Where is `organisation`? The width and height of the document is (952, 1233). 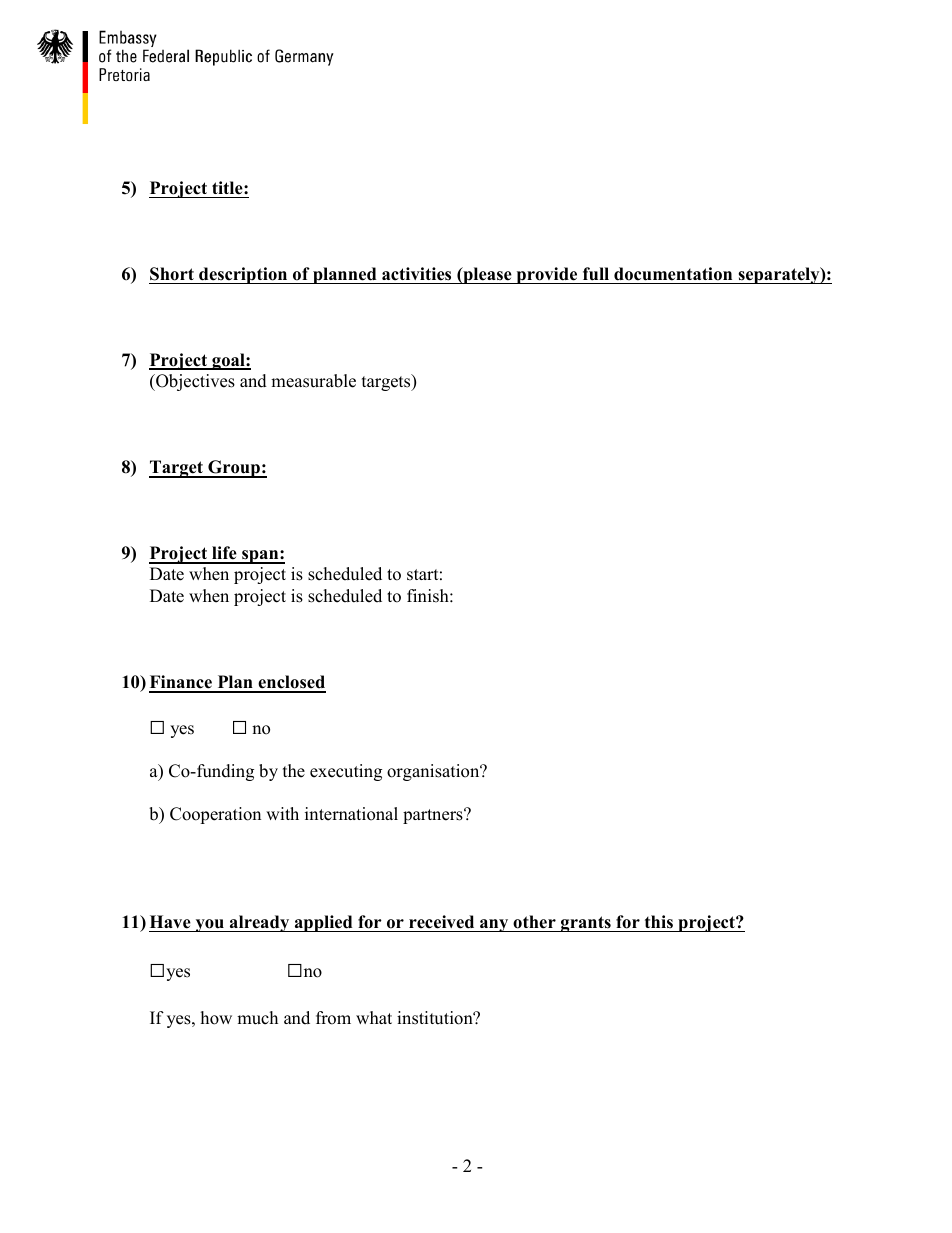
organisation is located at coordinates (434, 772).
